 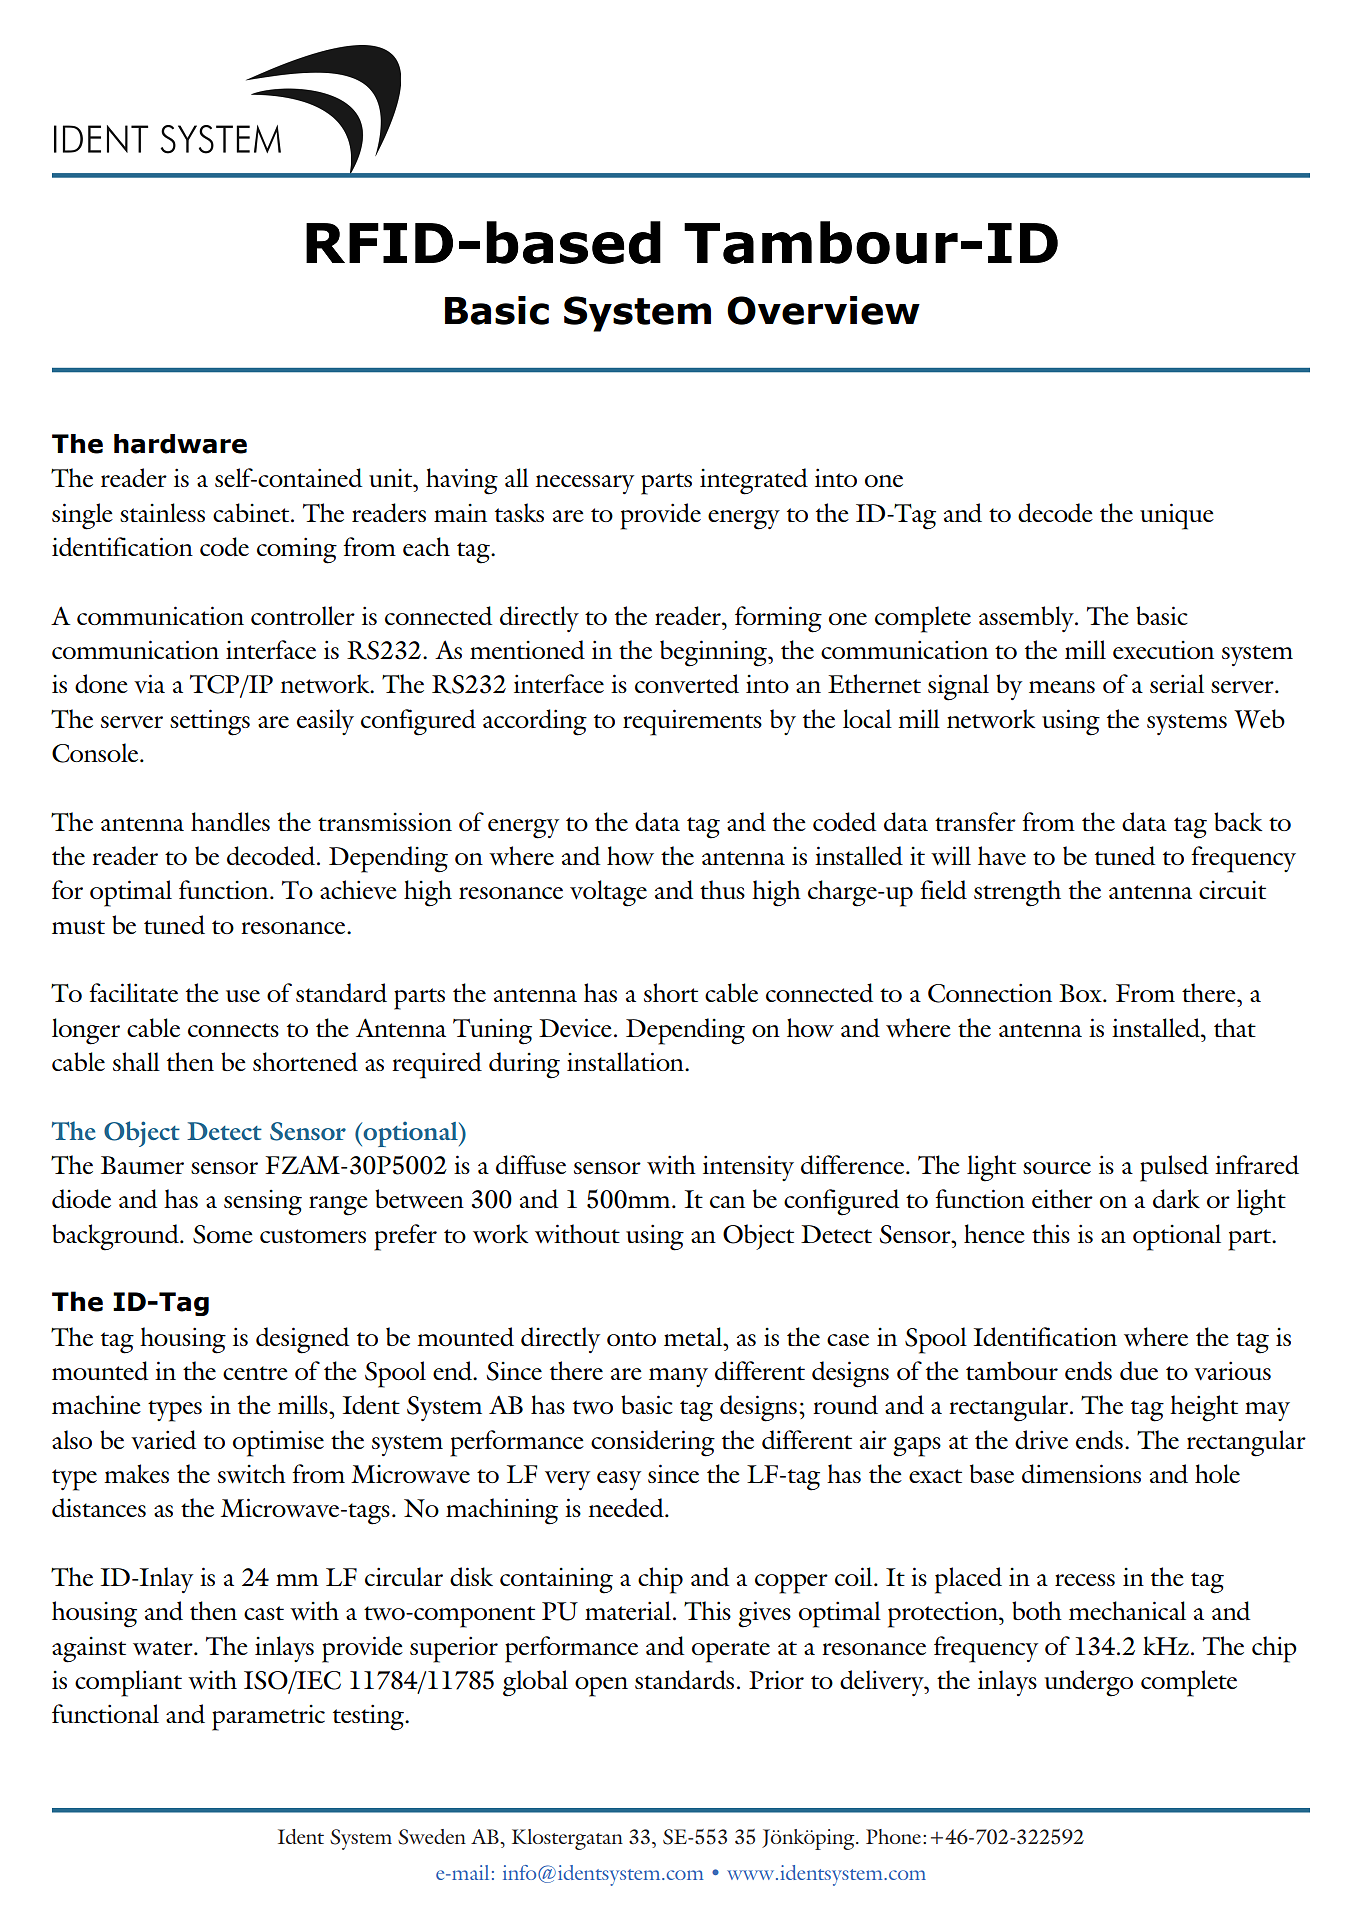 What do you see at coordinates (694, 1336) in the screenshot?
I see `metal` at bounding box center [694, 1336].
